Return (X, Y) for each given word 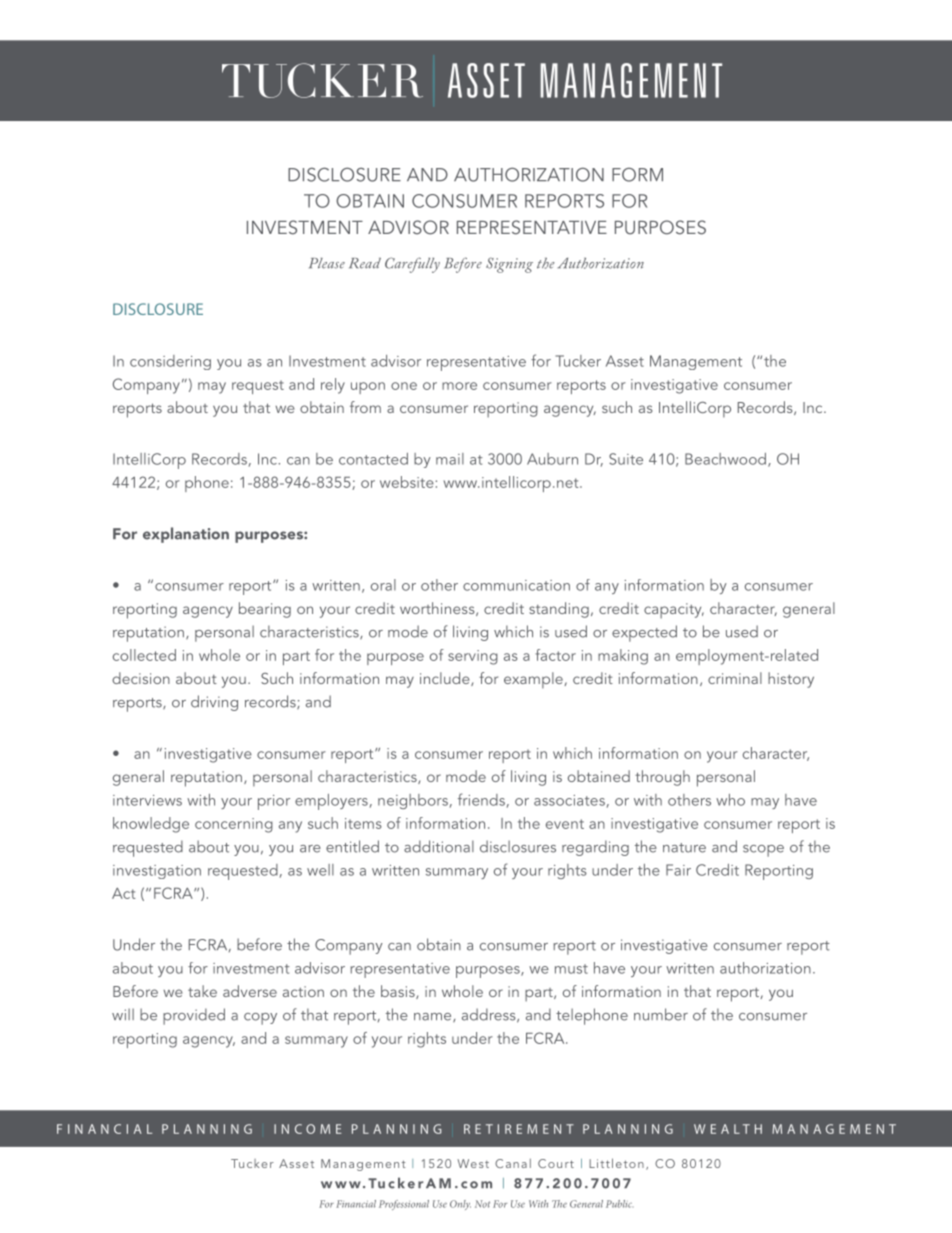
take (202, 991)
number (661, 1014)
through (662, 778)
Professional (404, 1205)
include (446, 679)
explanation (186, 535)
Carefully (412, 265)
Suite (626, 459)
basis (399, 992)
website (407, 482)
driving (214, 703)
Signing (509, 265)
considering (170, 362)
